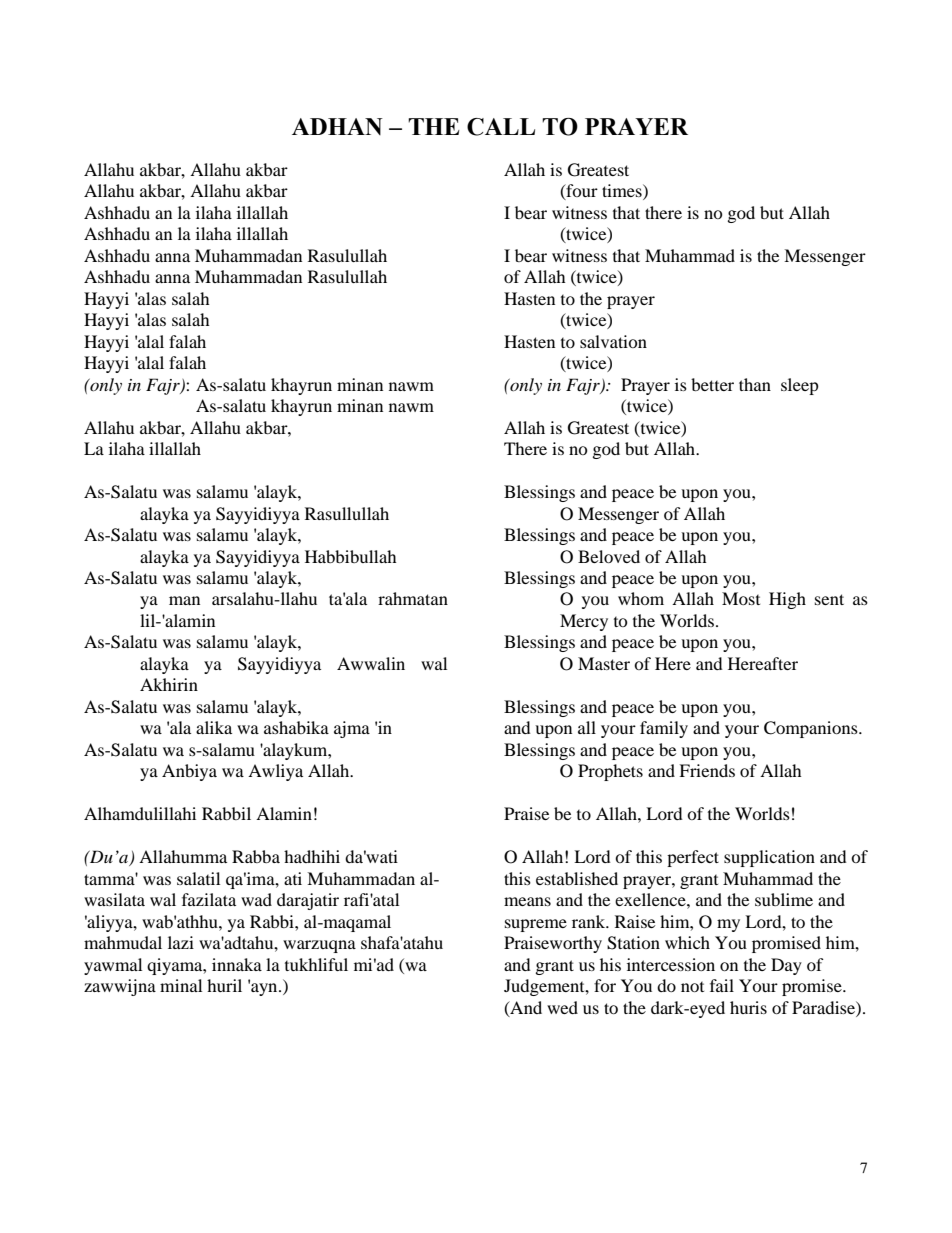  What do you see at coordinates (184, 600) in the page?
I see `man` at bounding box center [184, 600].
